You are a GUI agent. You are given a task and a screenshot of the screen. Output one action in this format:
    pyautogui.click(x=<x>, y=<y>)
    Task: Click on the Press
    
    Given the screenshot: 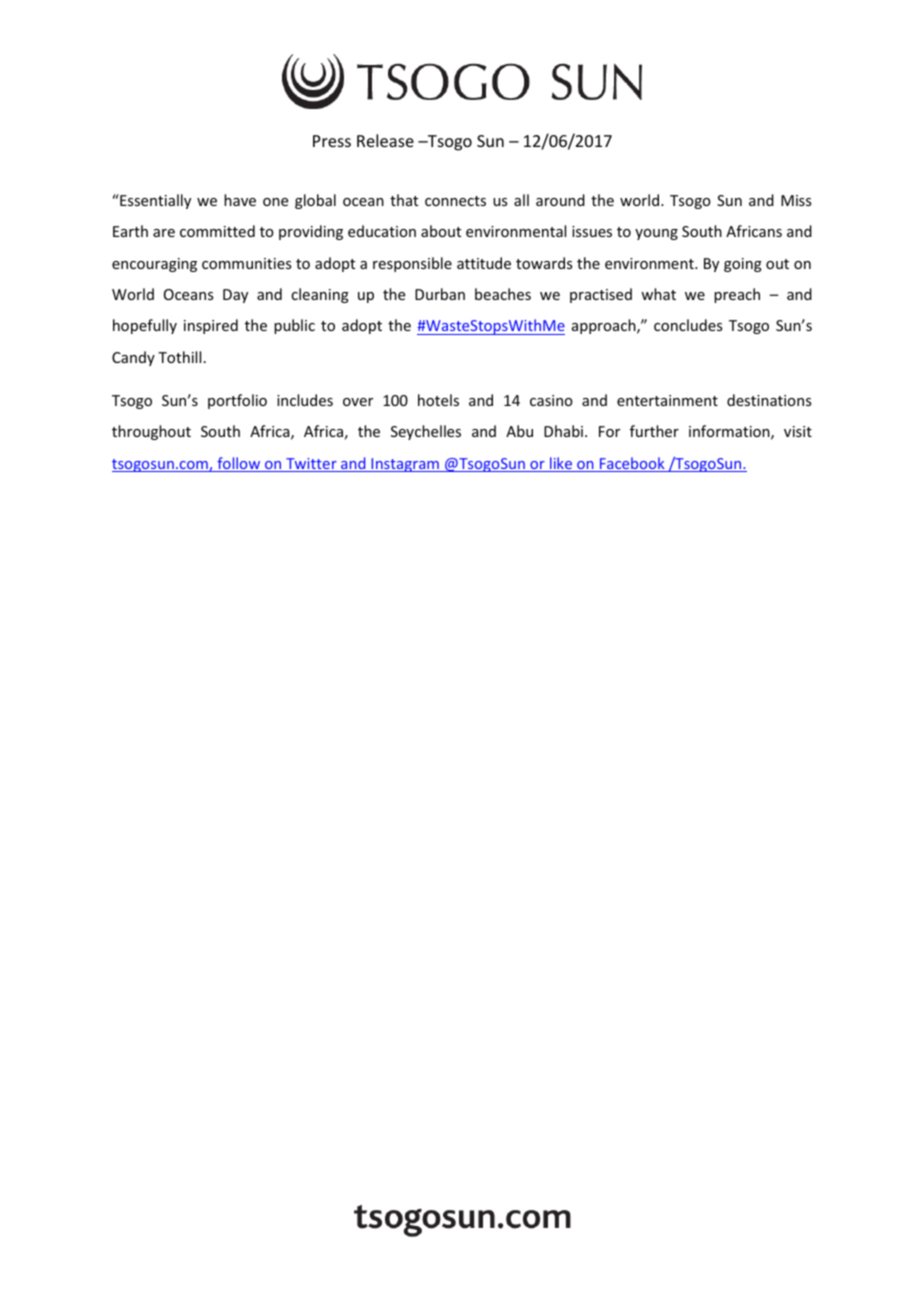 What is the action you would take?
    pyautogui.click(x=332, y=141)
